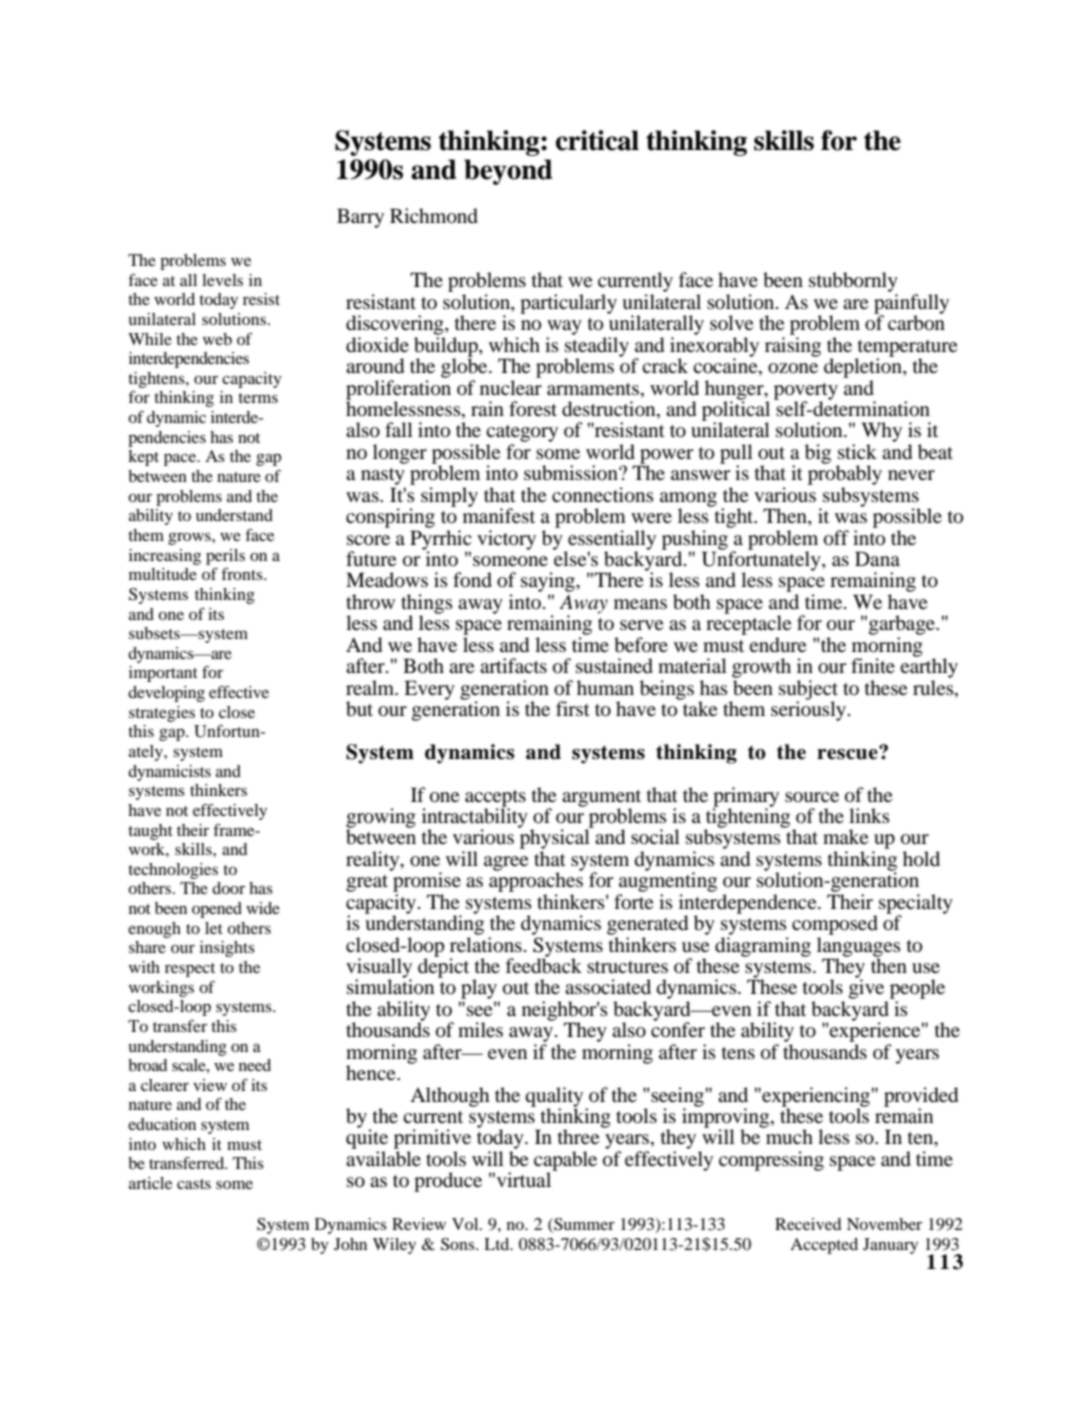 The image size is (1092, 1414). I want to click on casts, so click(194, 1184).
